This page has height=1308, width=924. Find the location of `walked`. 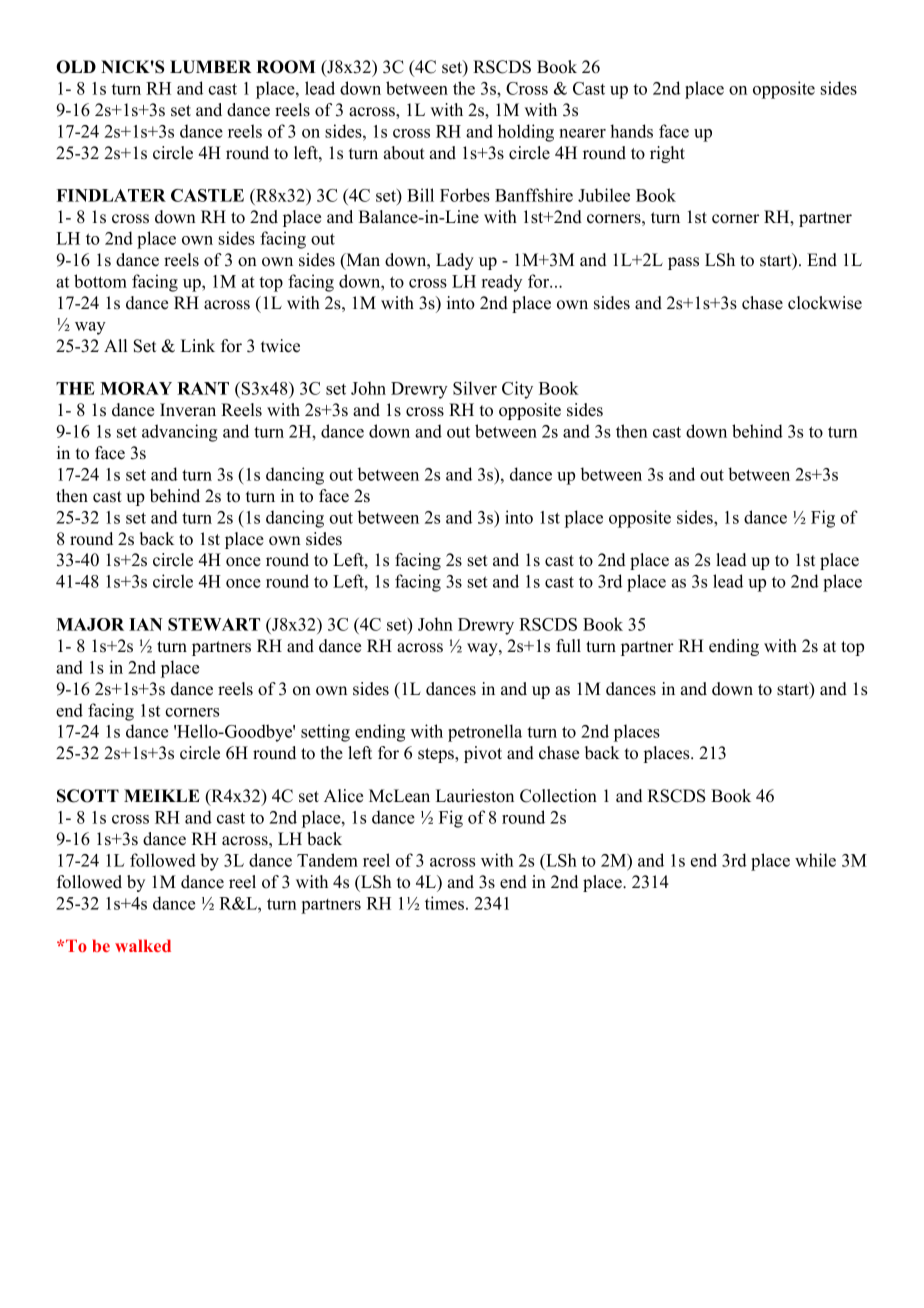

walked is located at coordinates (143, 945).
